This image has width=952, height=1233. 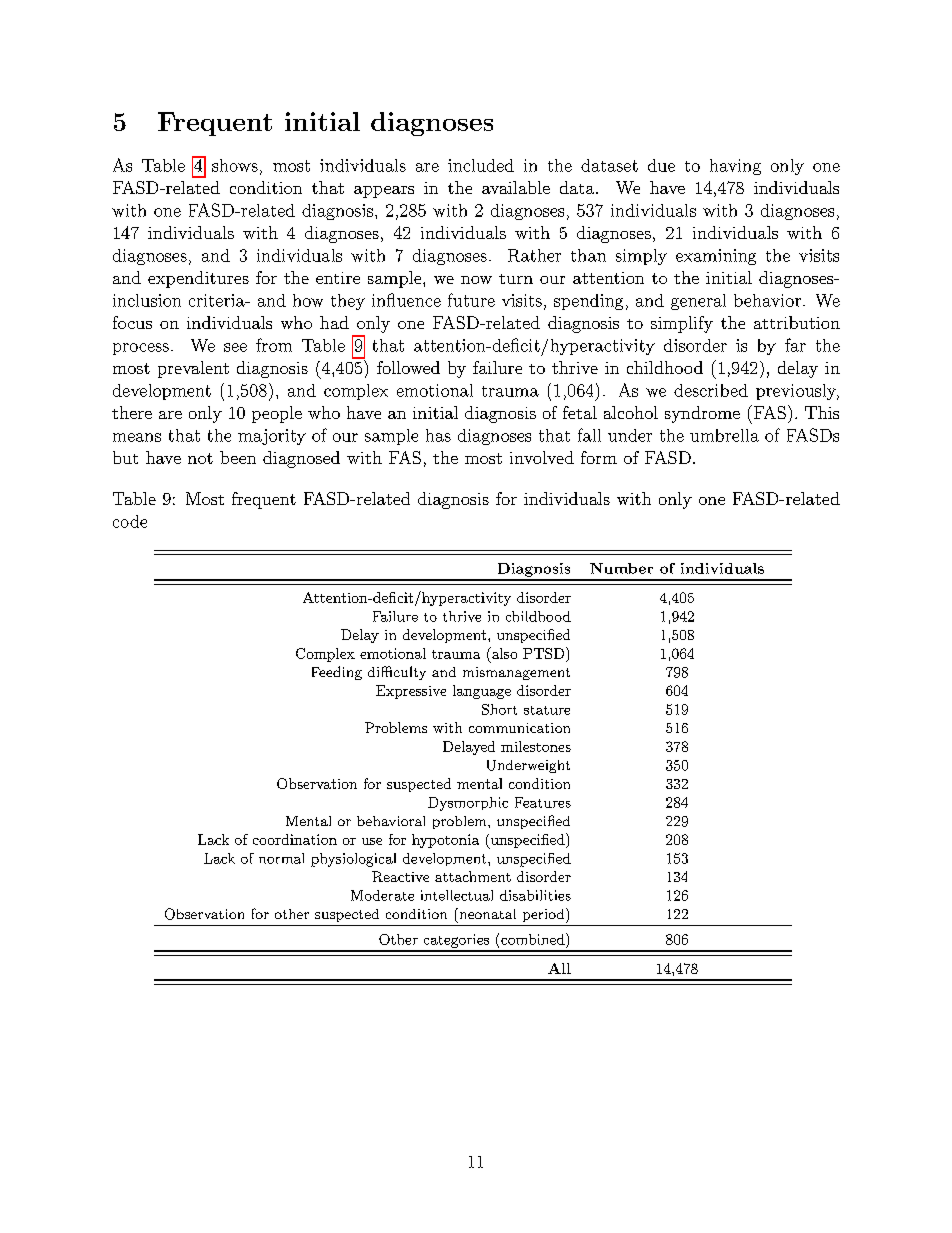 I want to click on code, so click(x=130, y=521).
